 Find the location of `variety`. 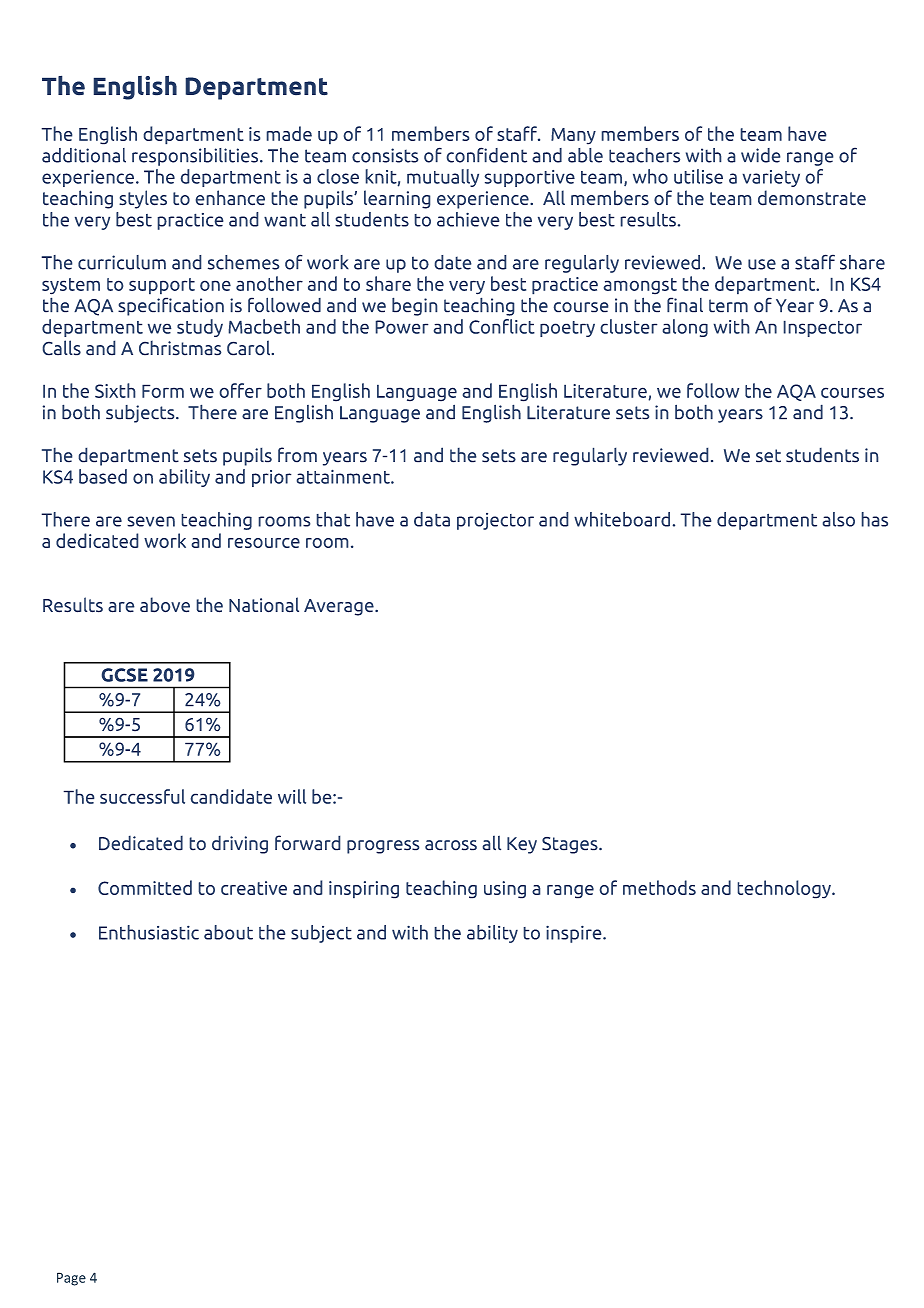

variety is located at coordinates (771, 178).
